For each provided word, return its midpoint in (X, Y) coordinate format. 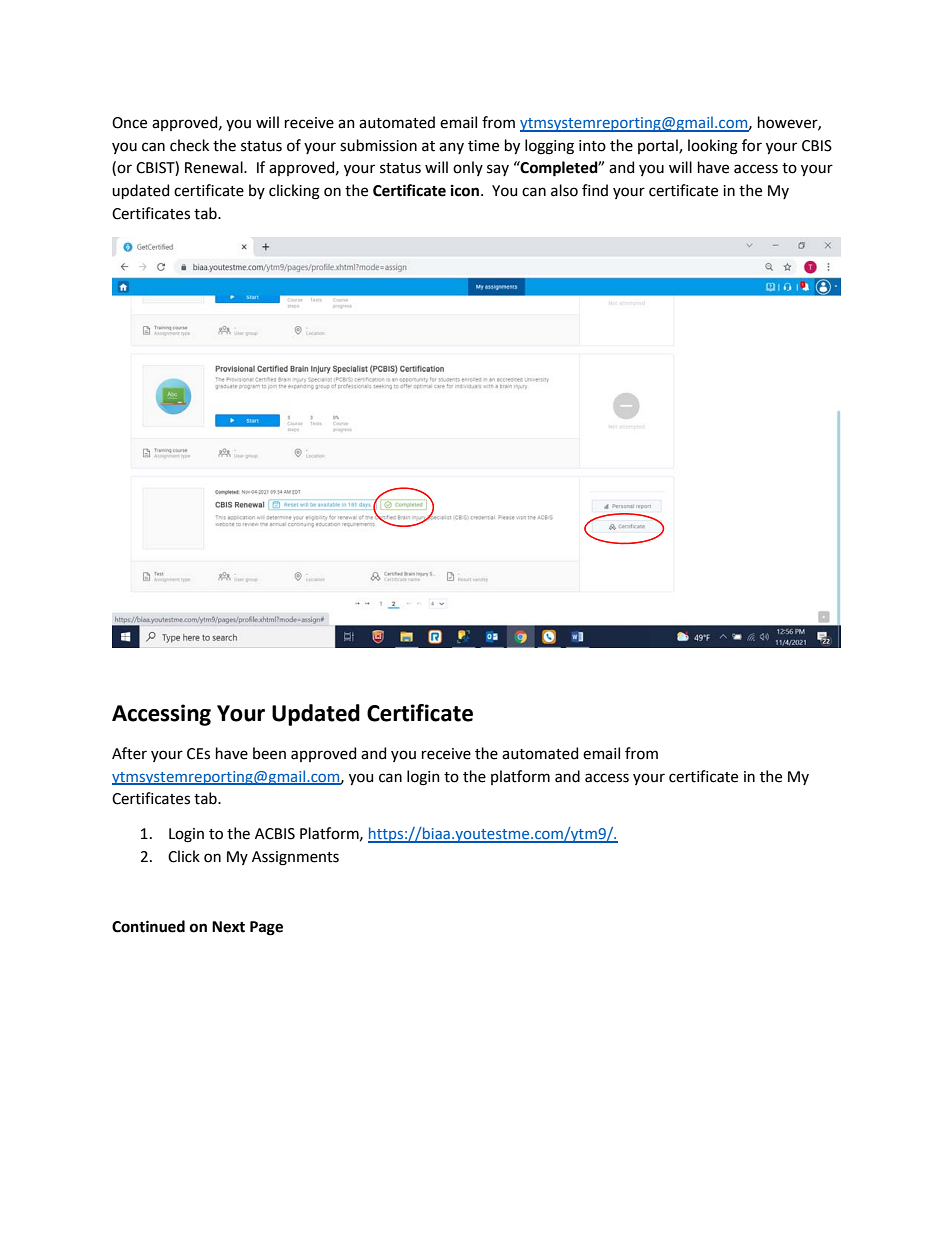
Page (266, 928)
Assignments (295, 858)
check (189, 145)
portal (659, 146)
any (451, 148)
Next (228, 927)
